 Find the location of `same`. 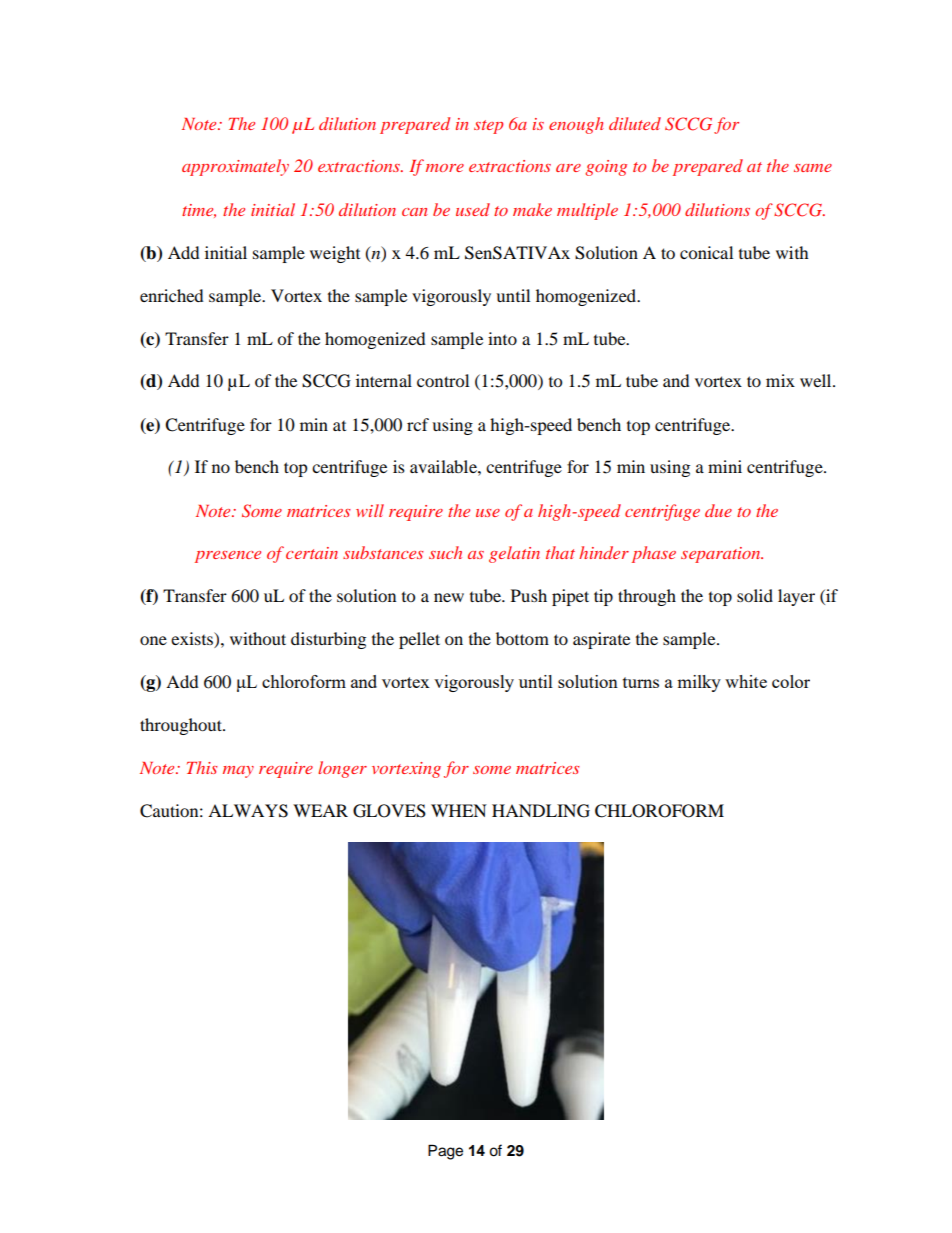

same is located at coordinates (813, 168).
